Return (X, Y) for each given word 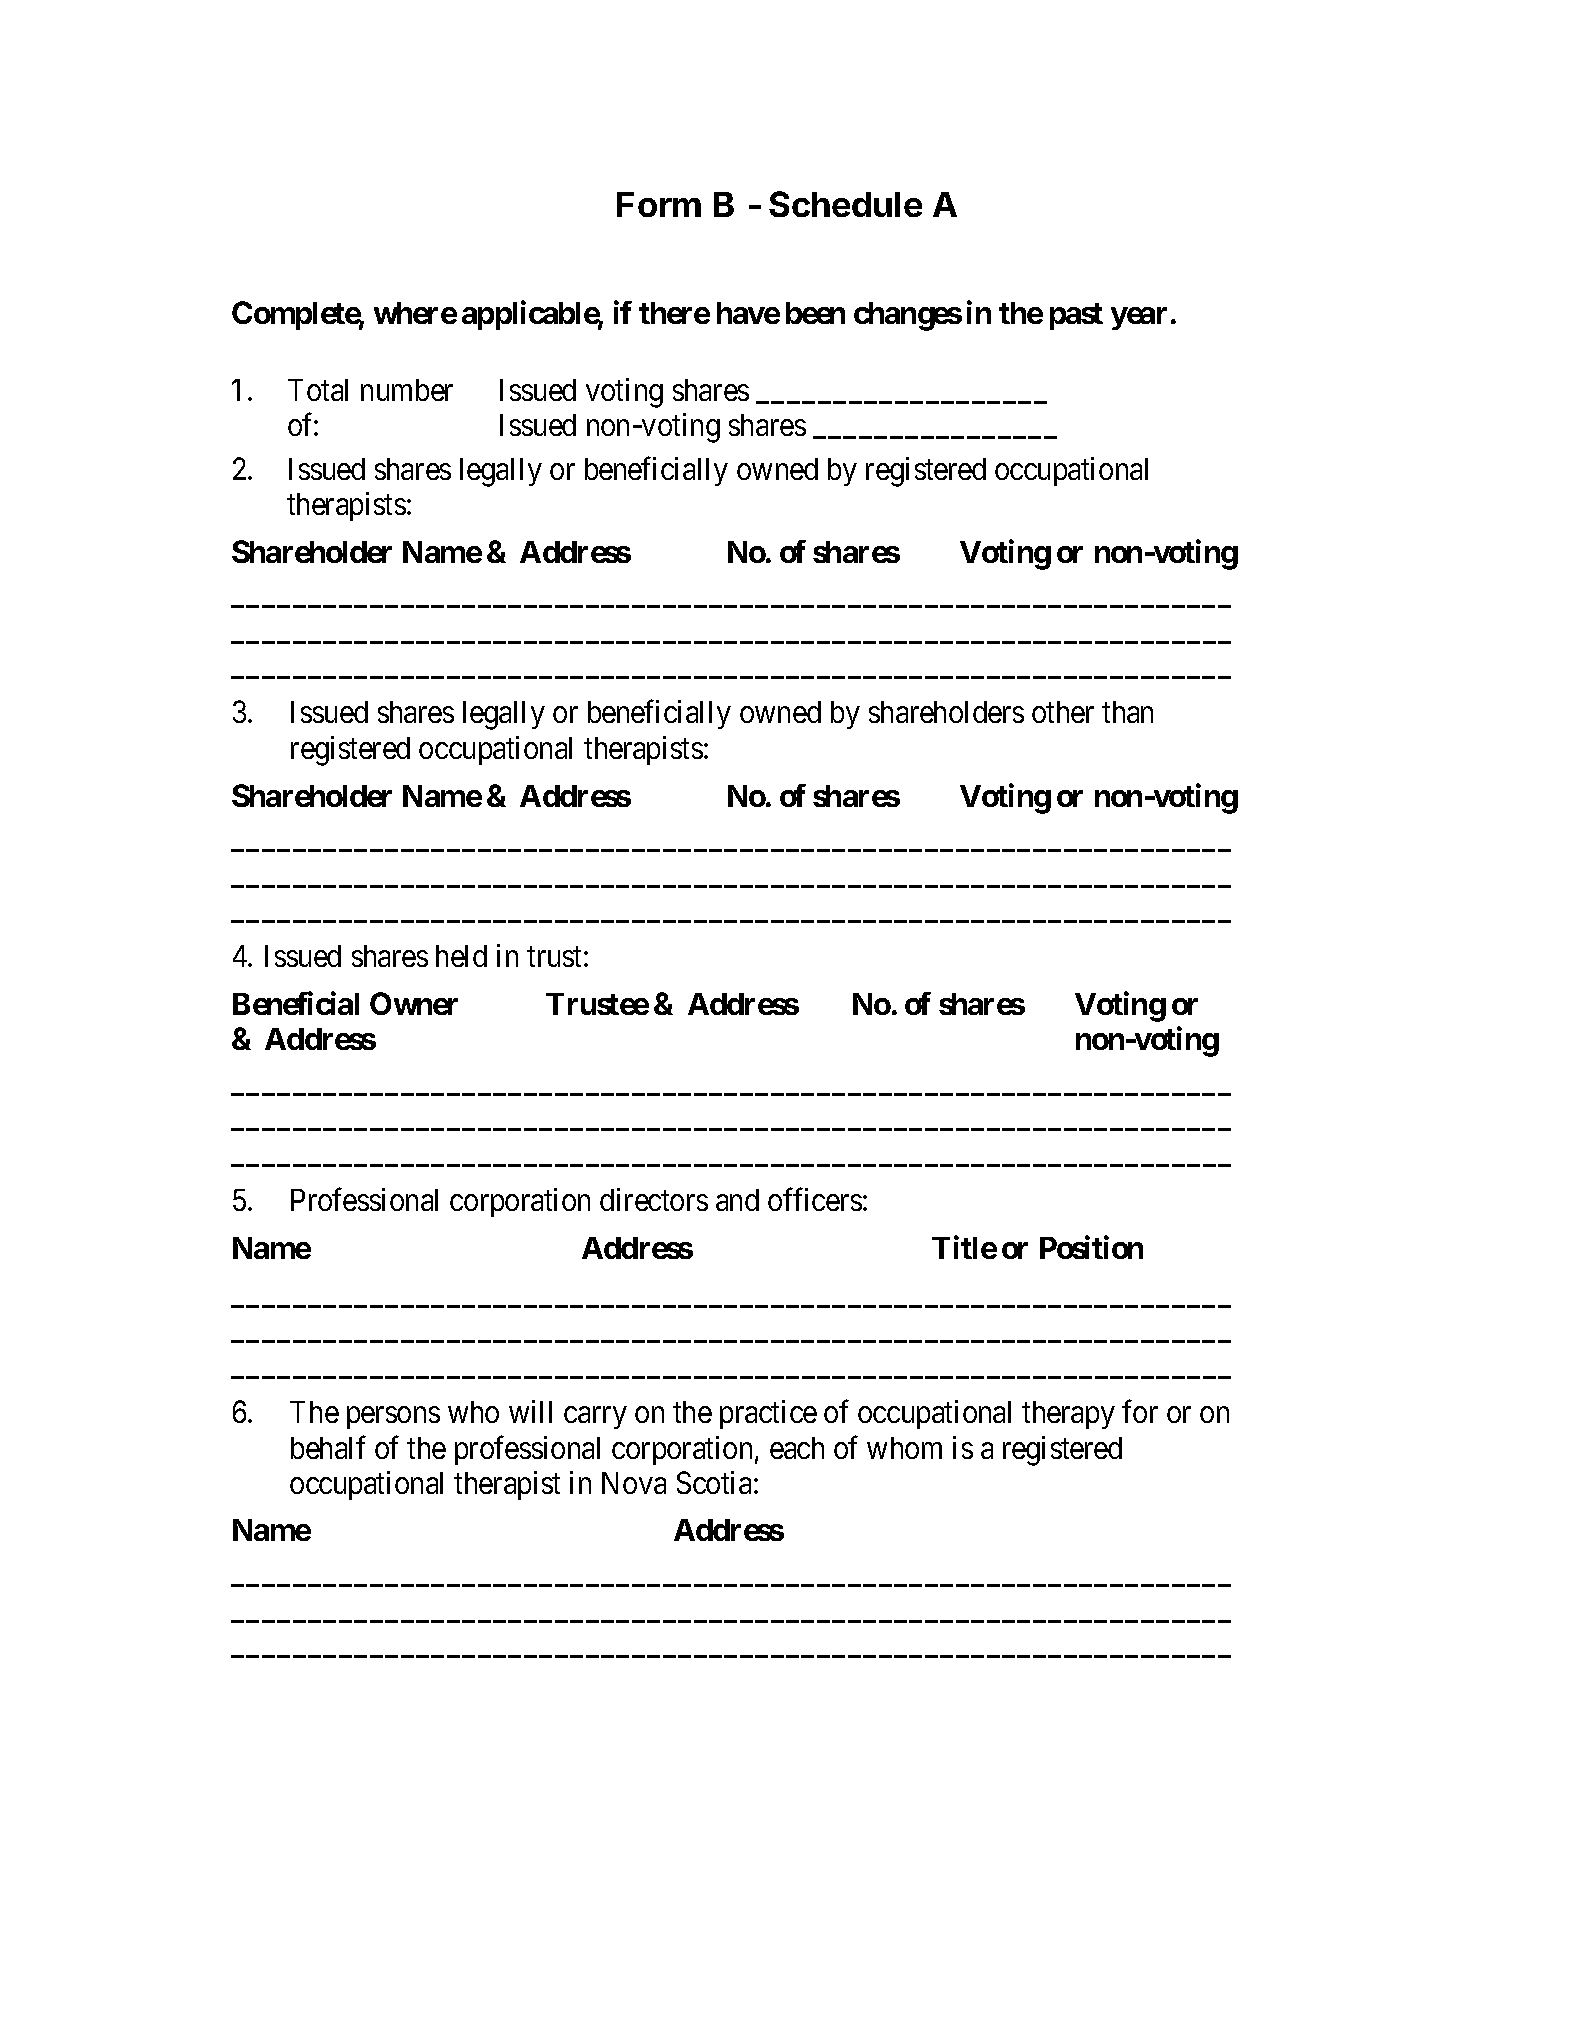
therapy (1068, 1415)
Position (1091, 1247)
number (407, 390)
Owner (414, 1003)
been (815, 313)
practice (768, 1414)
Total (318, 390)
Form (659, 204)
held (461, 956)
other (1063, 712)
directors (654, 1199)
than (1127, 712)
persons (393, 1418)
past (1076, 316)
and (737, 1200)
